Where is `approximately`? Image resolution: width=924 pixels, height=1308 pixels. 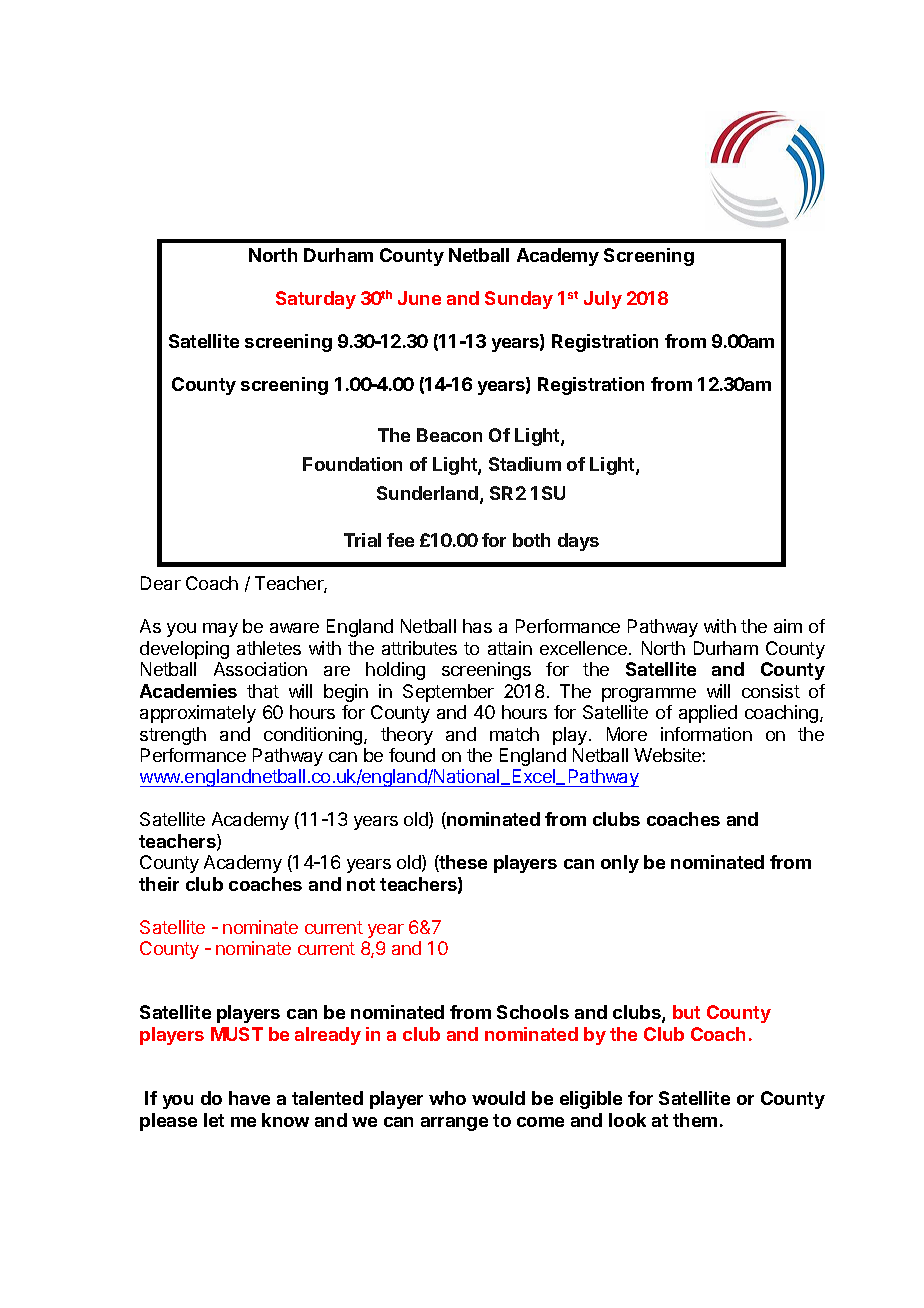
approximately is located at coordinates (198, 714).
